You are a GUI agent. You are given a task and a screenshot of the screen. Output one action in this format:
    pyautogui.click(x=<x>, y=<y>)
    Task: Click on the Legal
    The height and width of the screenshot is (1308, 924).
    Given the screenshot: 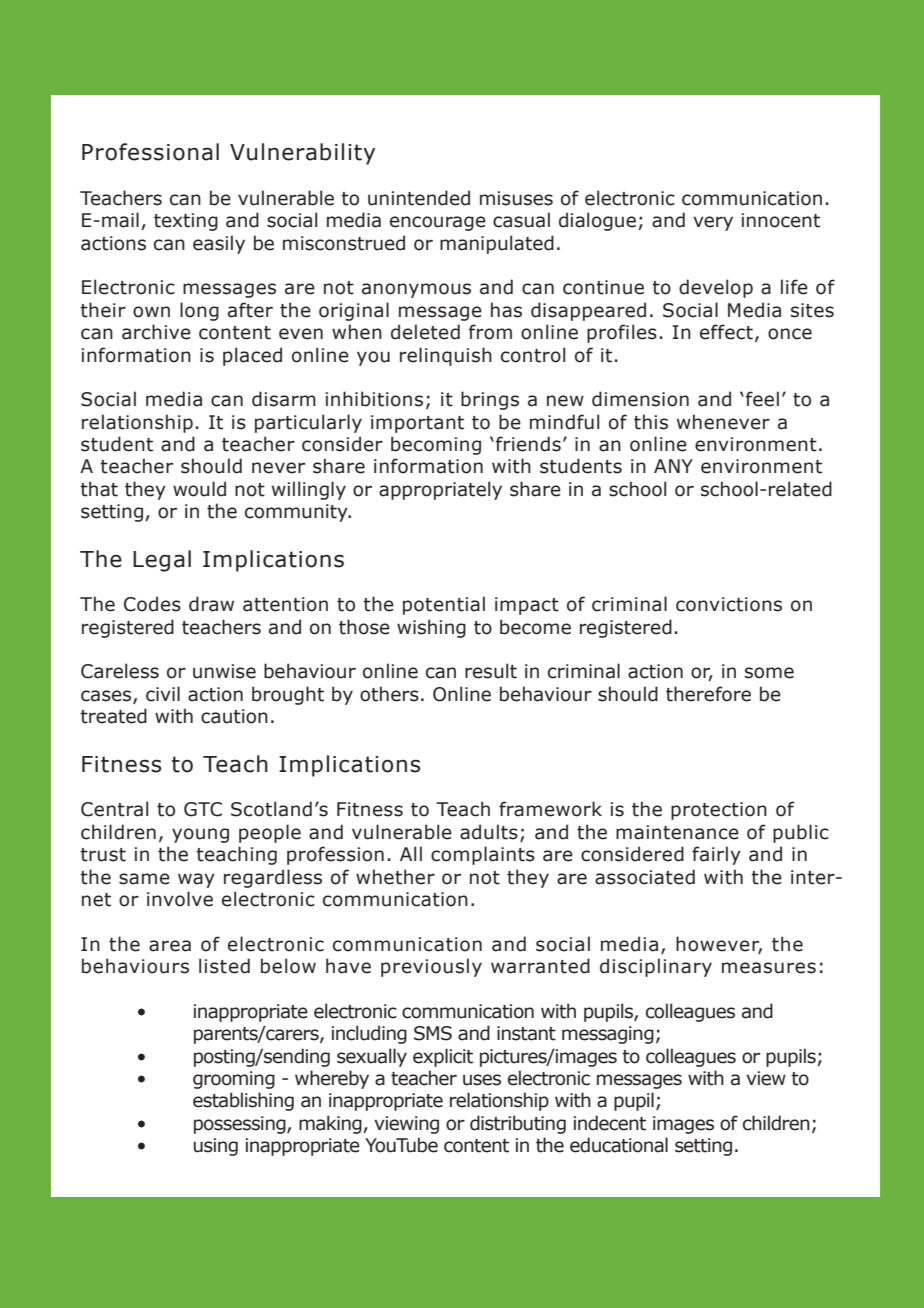 What is the action you would take?
    pyautogui.click(x=162, y=561)
